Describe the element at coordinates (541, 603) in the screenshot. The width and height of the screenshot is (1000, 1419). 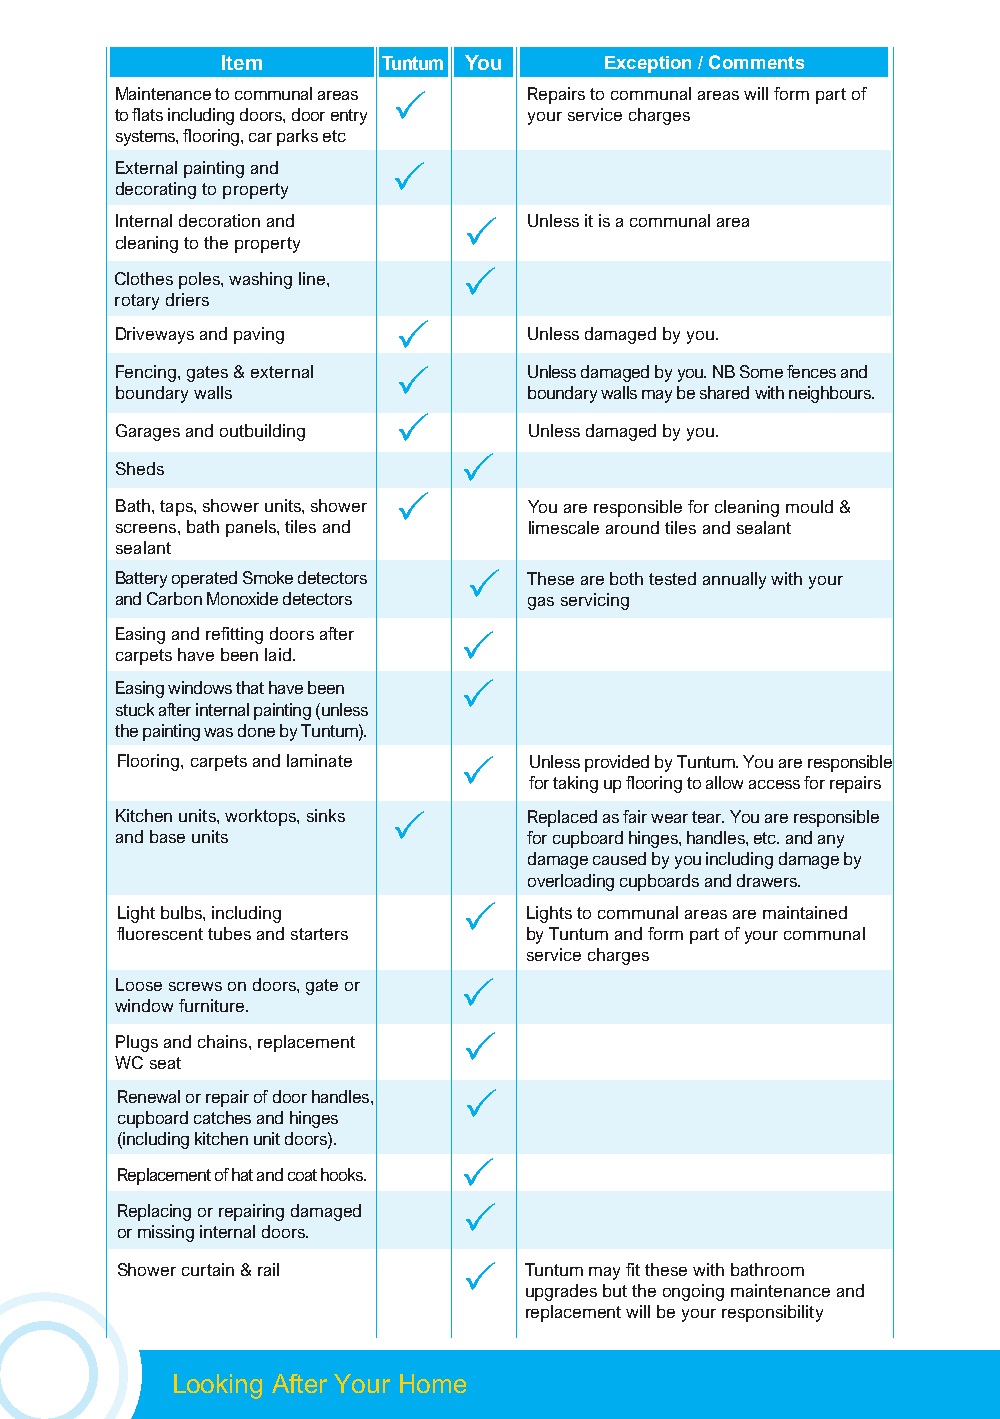
I see `gas` at that location.
